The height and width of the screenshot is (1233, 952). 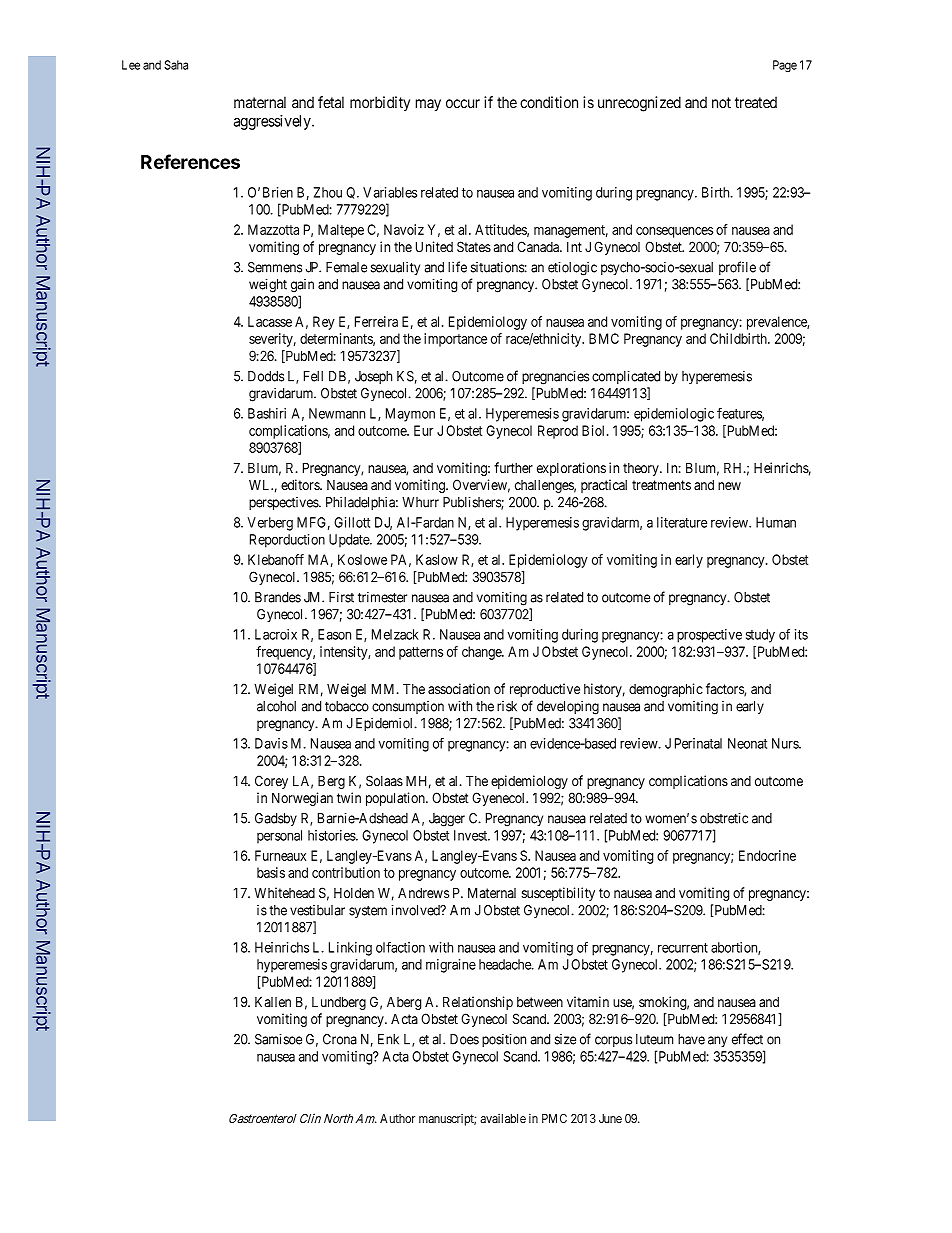 What do you see at coordinates (340, 1039) in the screenshot?
I see `Crona` at bounding box center [340, 1039].
